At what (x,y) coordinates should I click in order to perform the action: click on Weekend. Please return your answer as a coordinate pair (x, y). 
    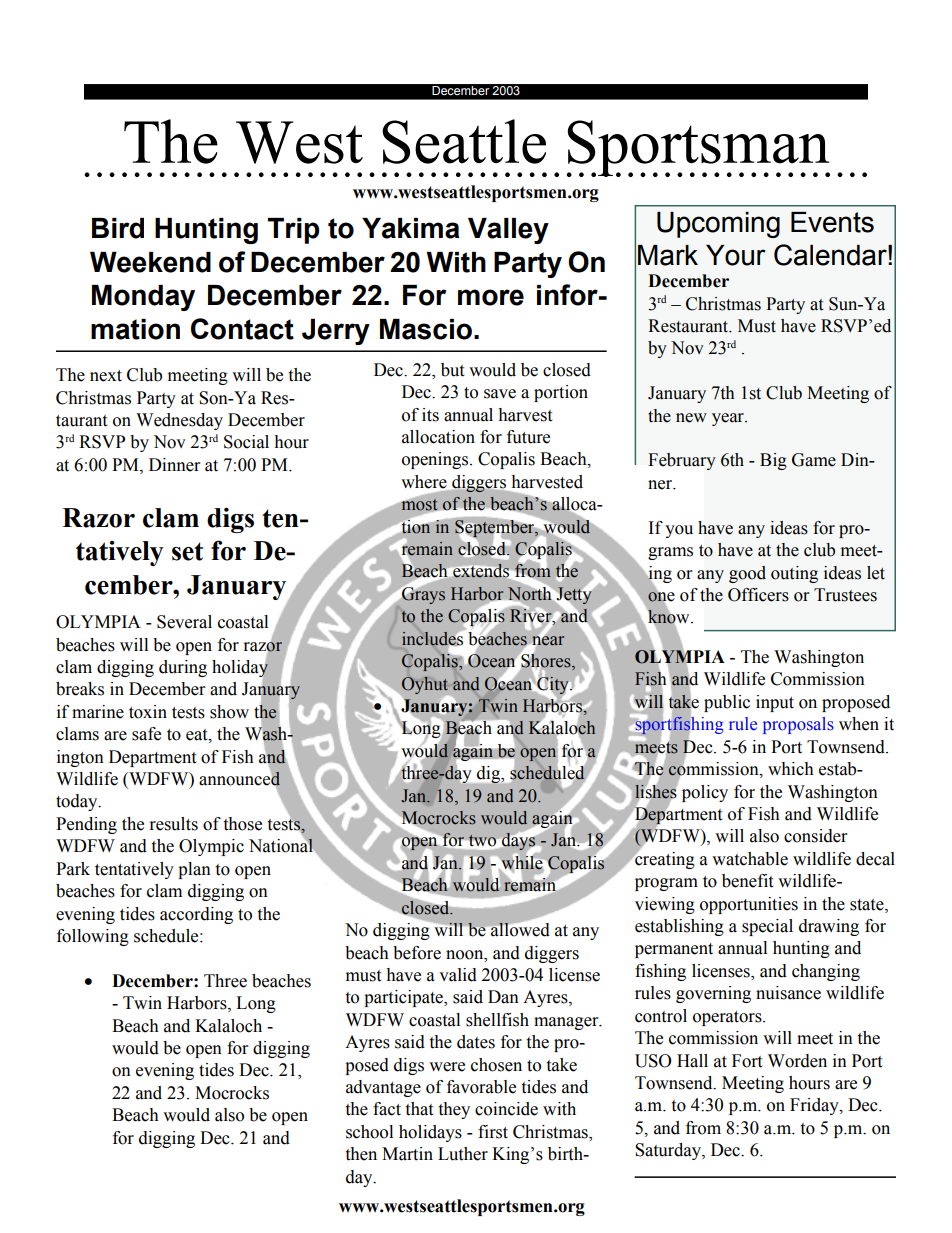
    Looking at the image, I should click on (150, 262).
